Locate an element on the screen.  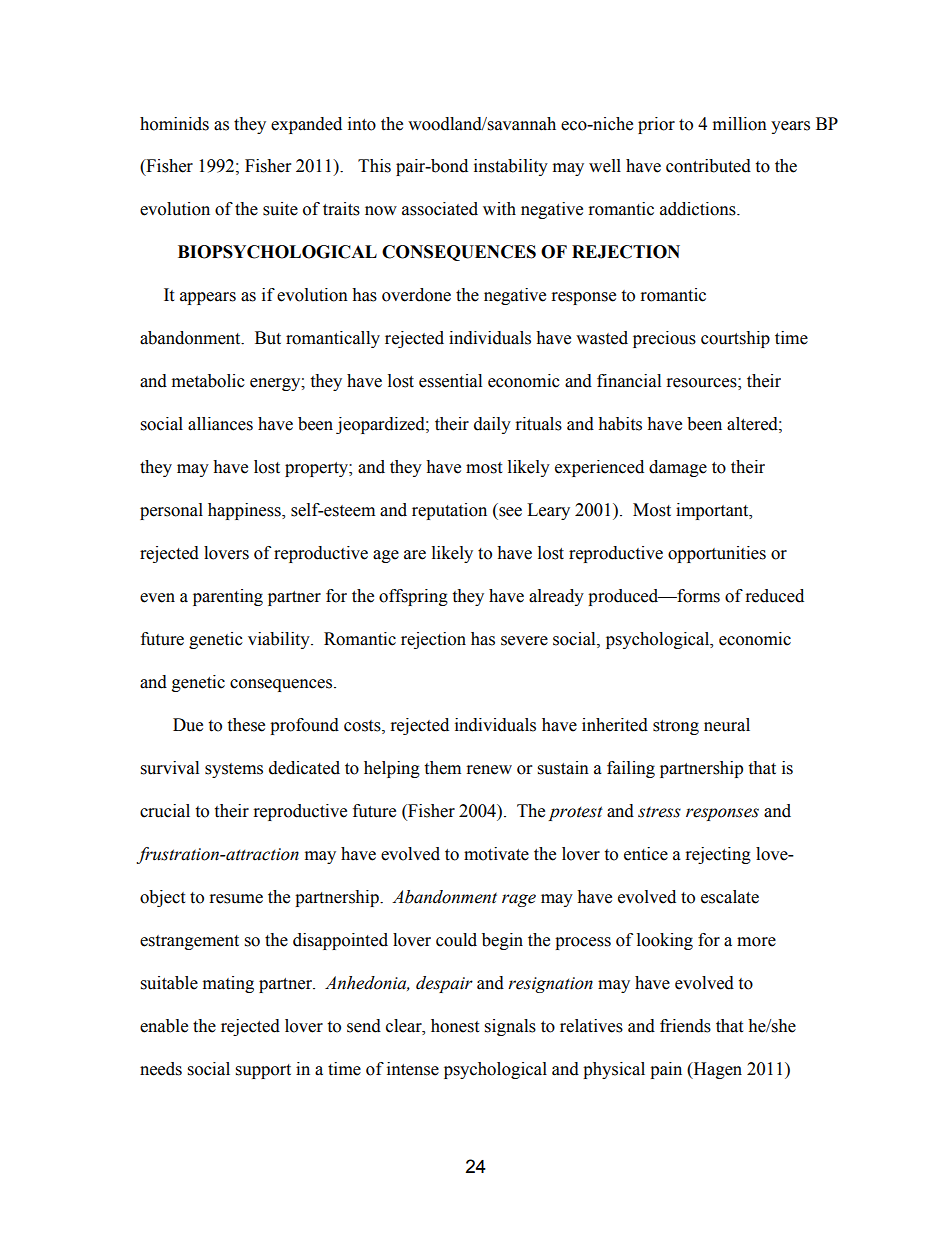
honest is located at coordinates (455, 1026).
